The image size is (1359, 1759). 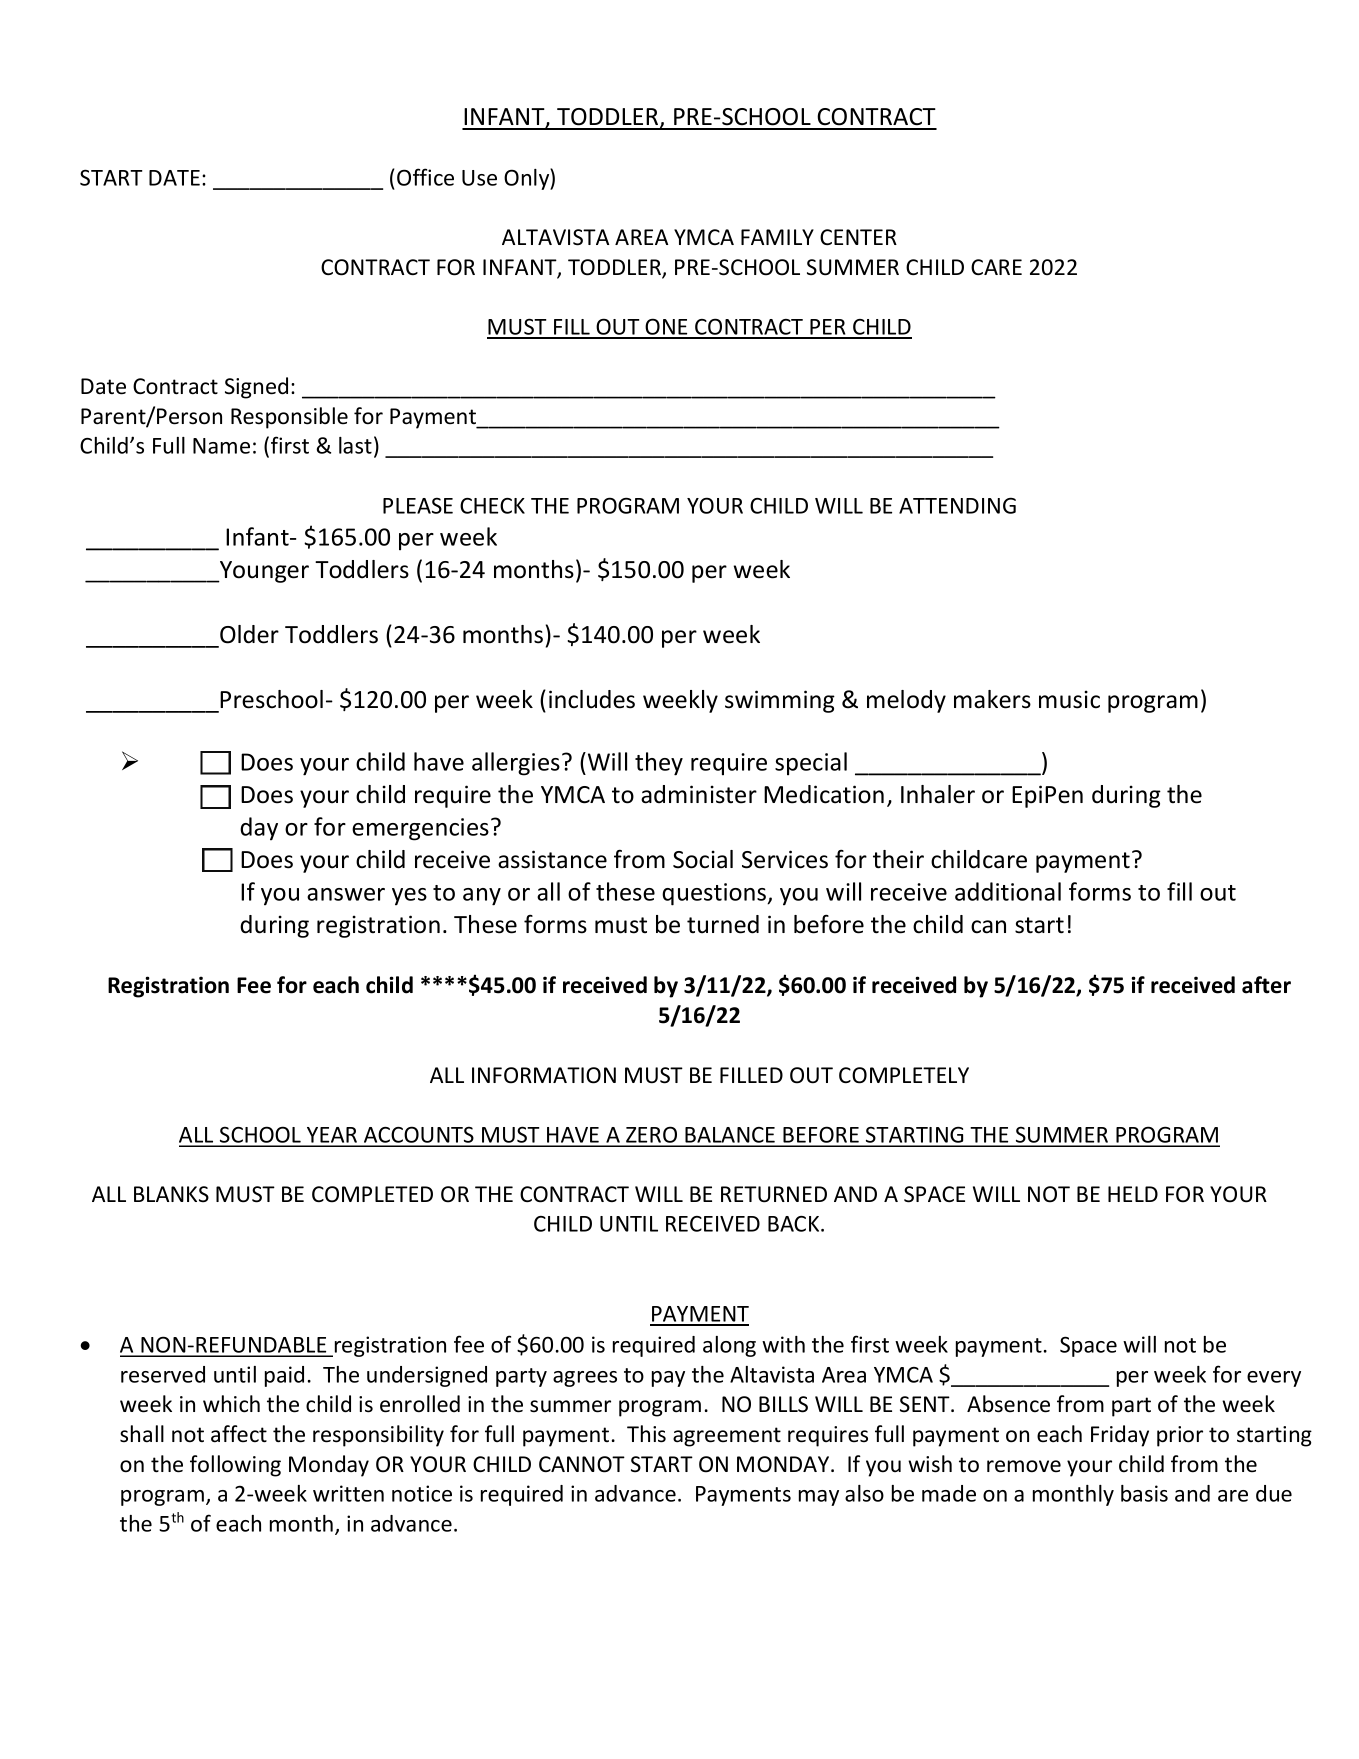 I want to click on INFORMATION, so click(x=544, y=1075).
